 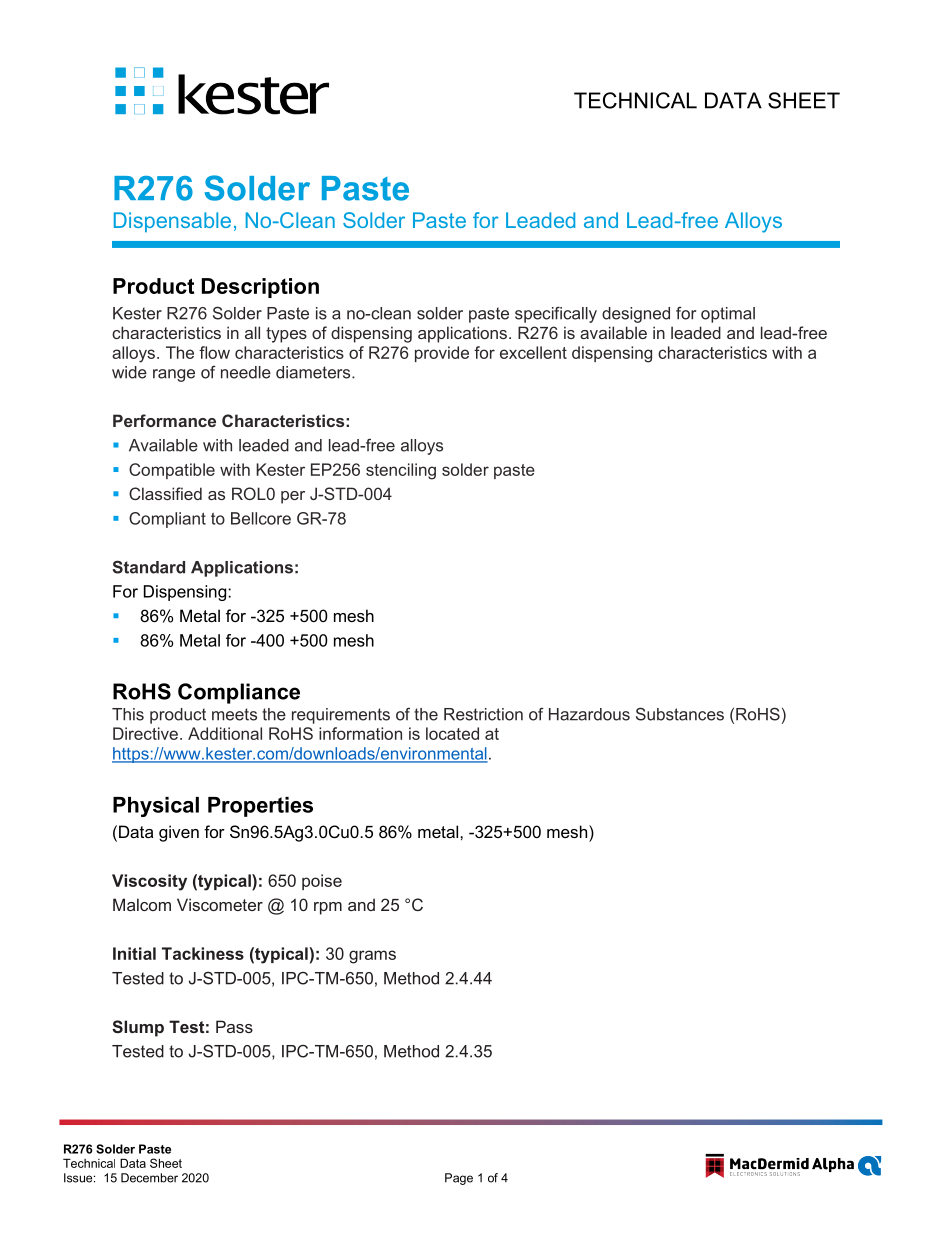 I want to click on located, so click(x=452, y=733).
